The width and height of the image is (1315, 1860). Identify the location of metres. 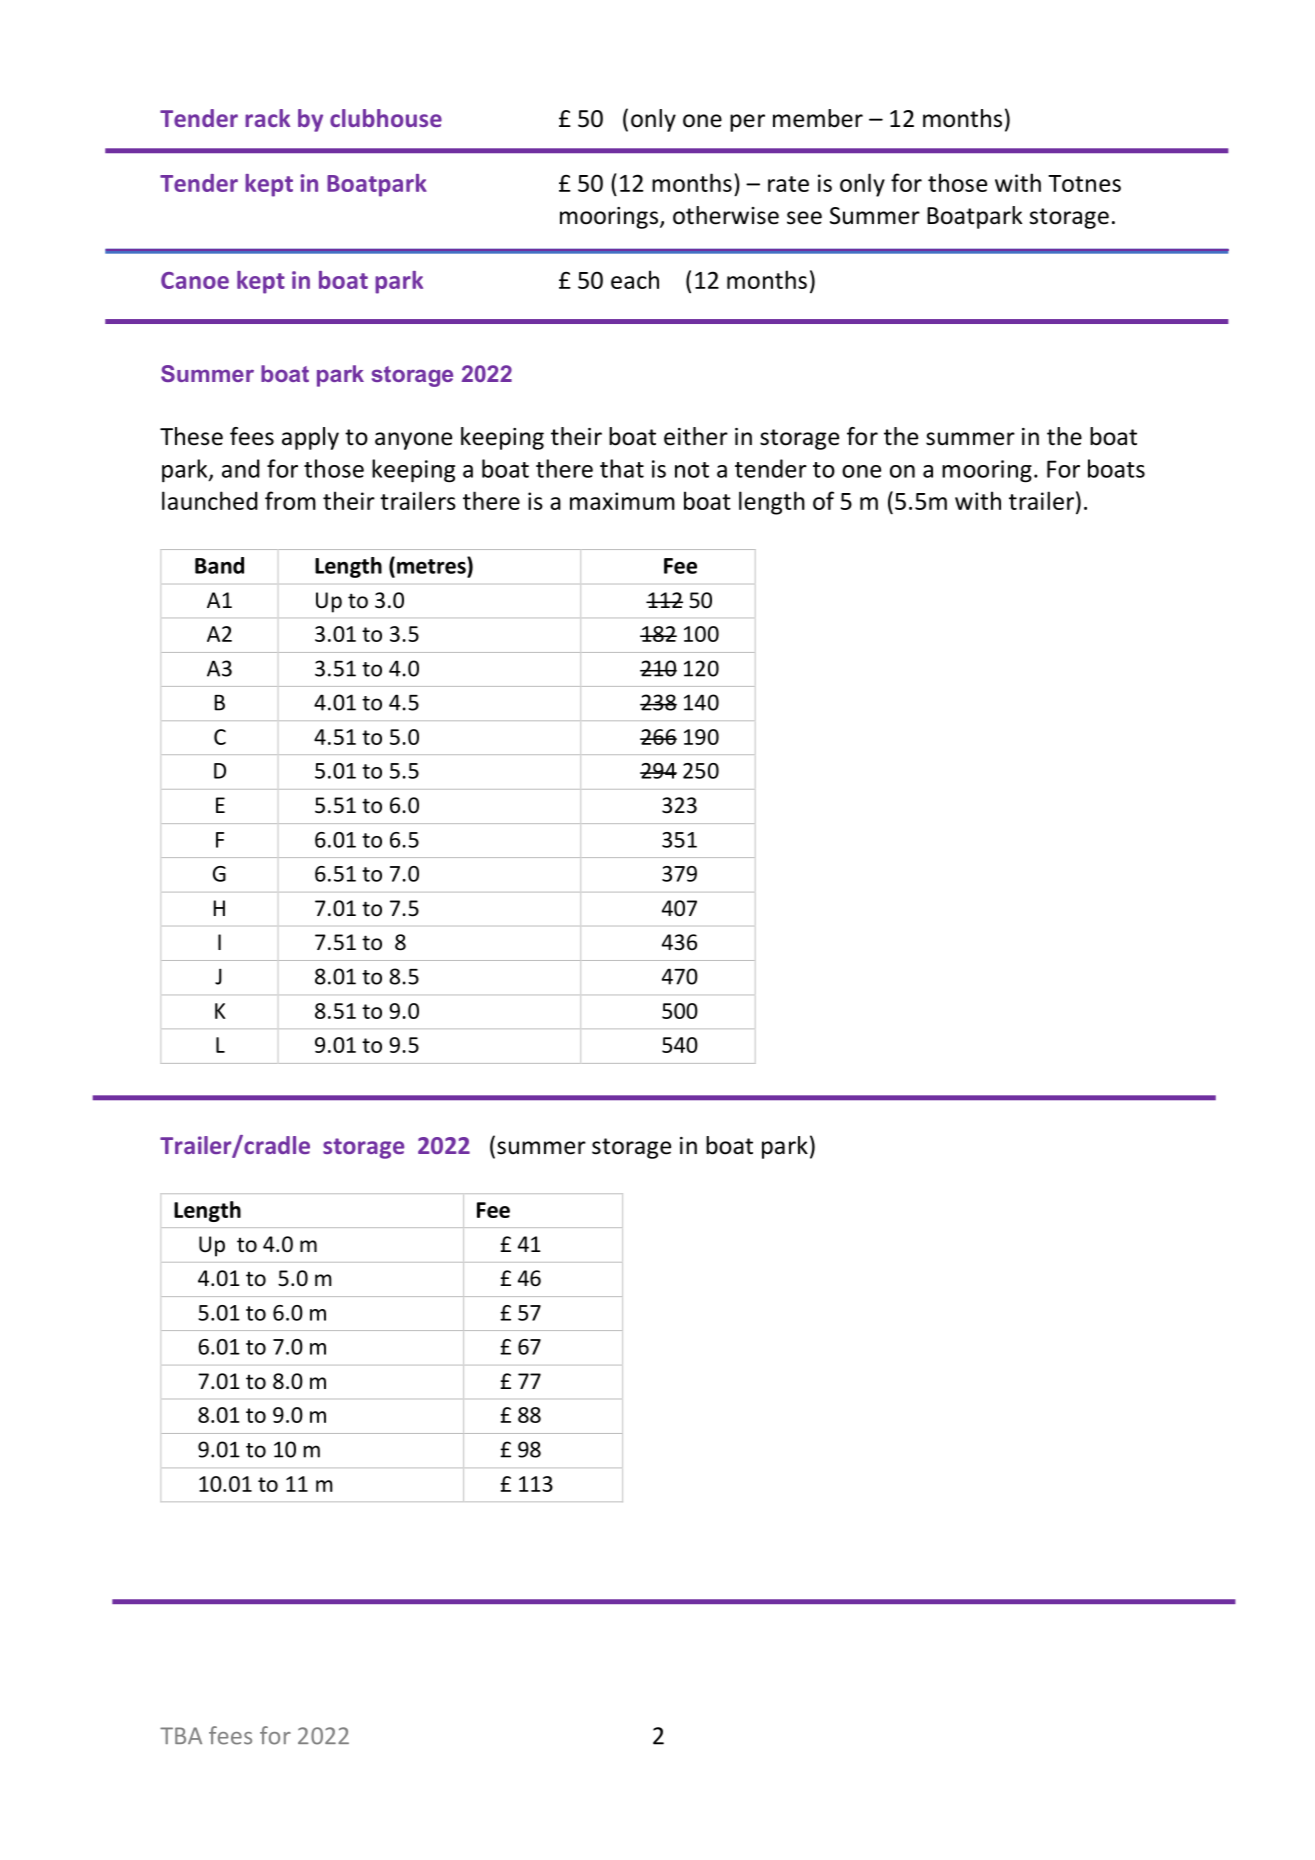
(432, 565).
